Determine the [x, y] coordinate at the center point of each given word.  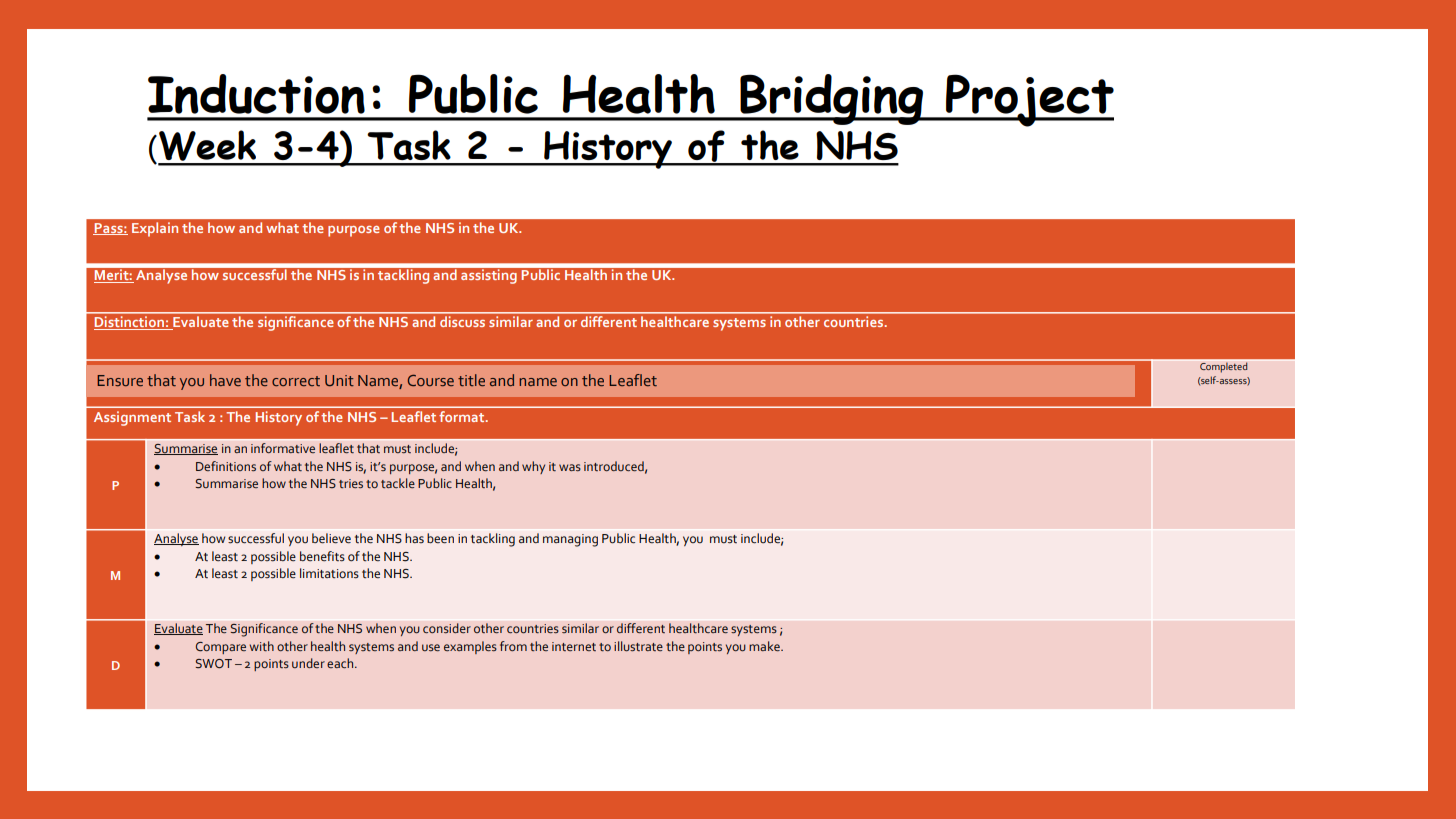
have [225, 380]
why [533, 467]
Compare [221, 648]
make [765, 646]
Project [1029, 100]
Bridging [832, 99]
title [471, 380]
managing [570, 540]
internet [574, 646]
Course [431, 380]
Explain [155, 229]
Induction [256, 94]
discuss [462, 321]
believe [331, 538]
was [570, 467]
